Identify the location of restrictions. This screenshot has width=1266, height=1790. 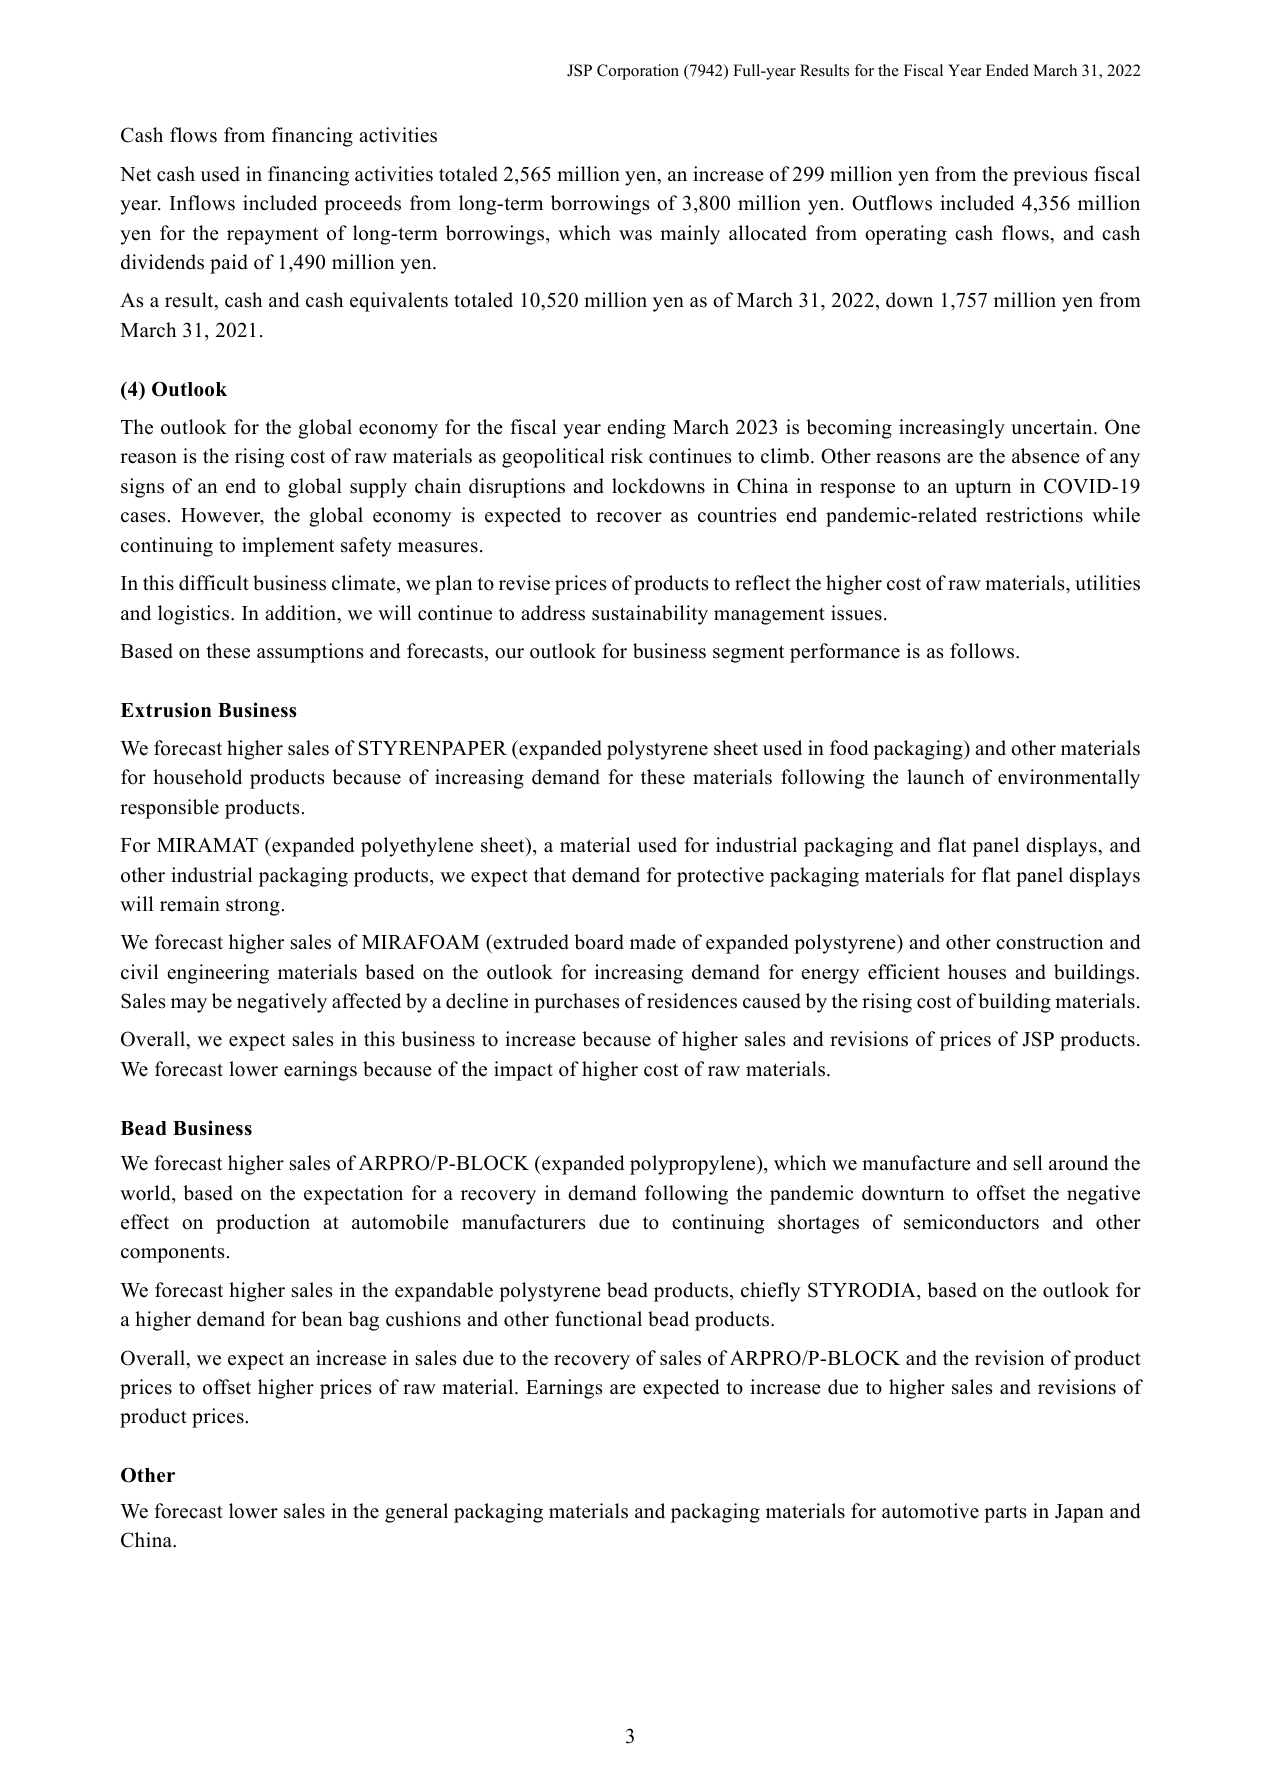
(1034, 515).
